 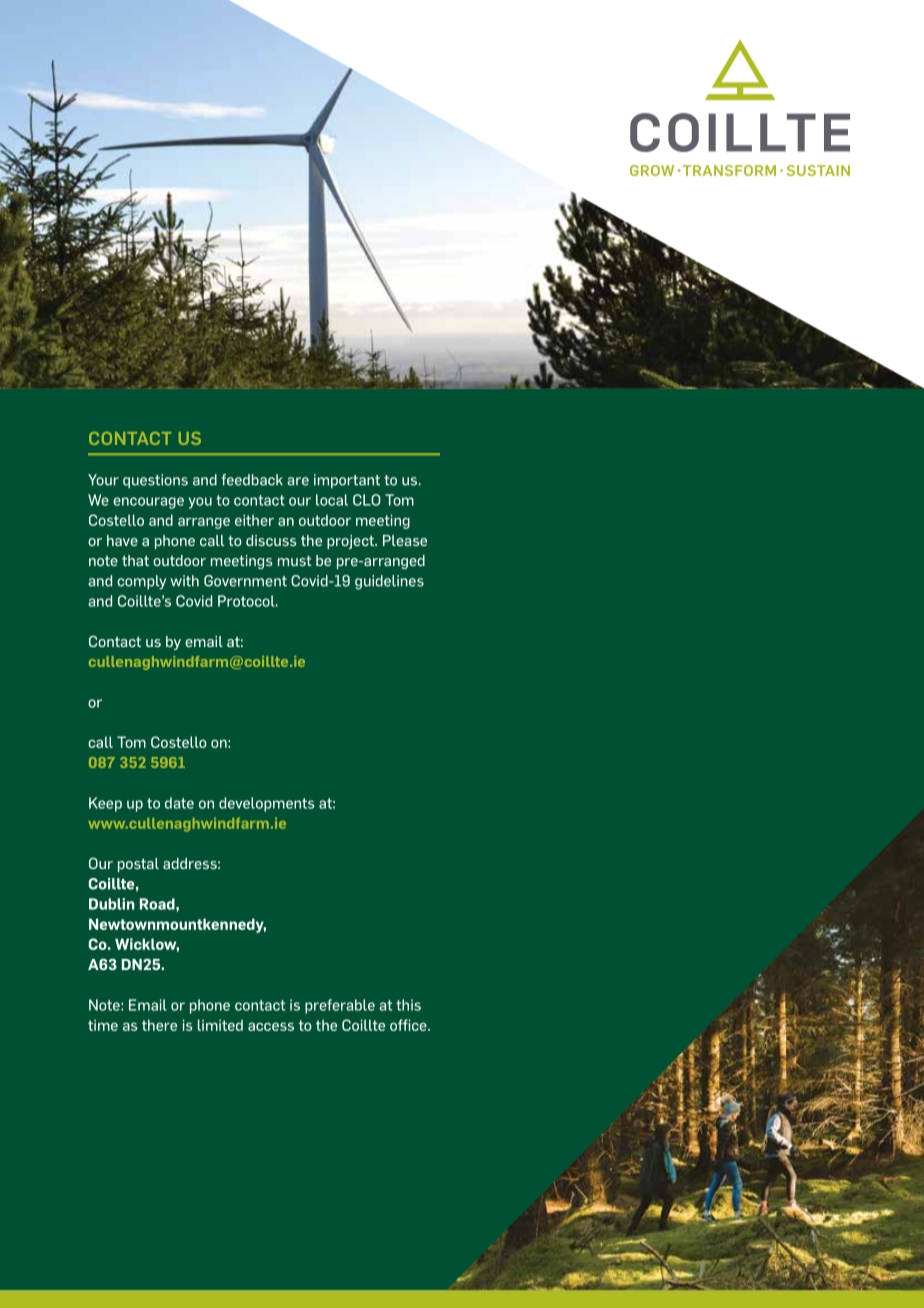 I want to click on CLO, so click(x=367, y=500).
